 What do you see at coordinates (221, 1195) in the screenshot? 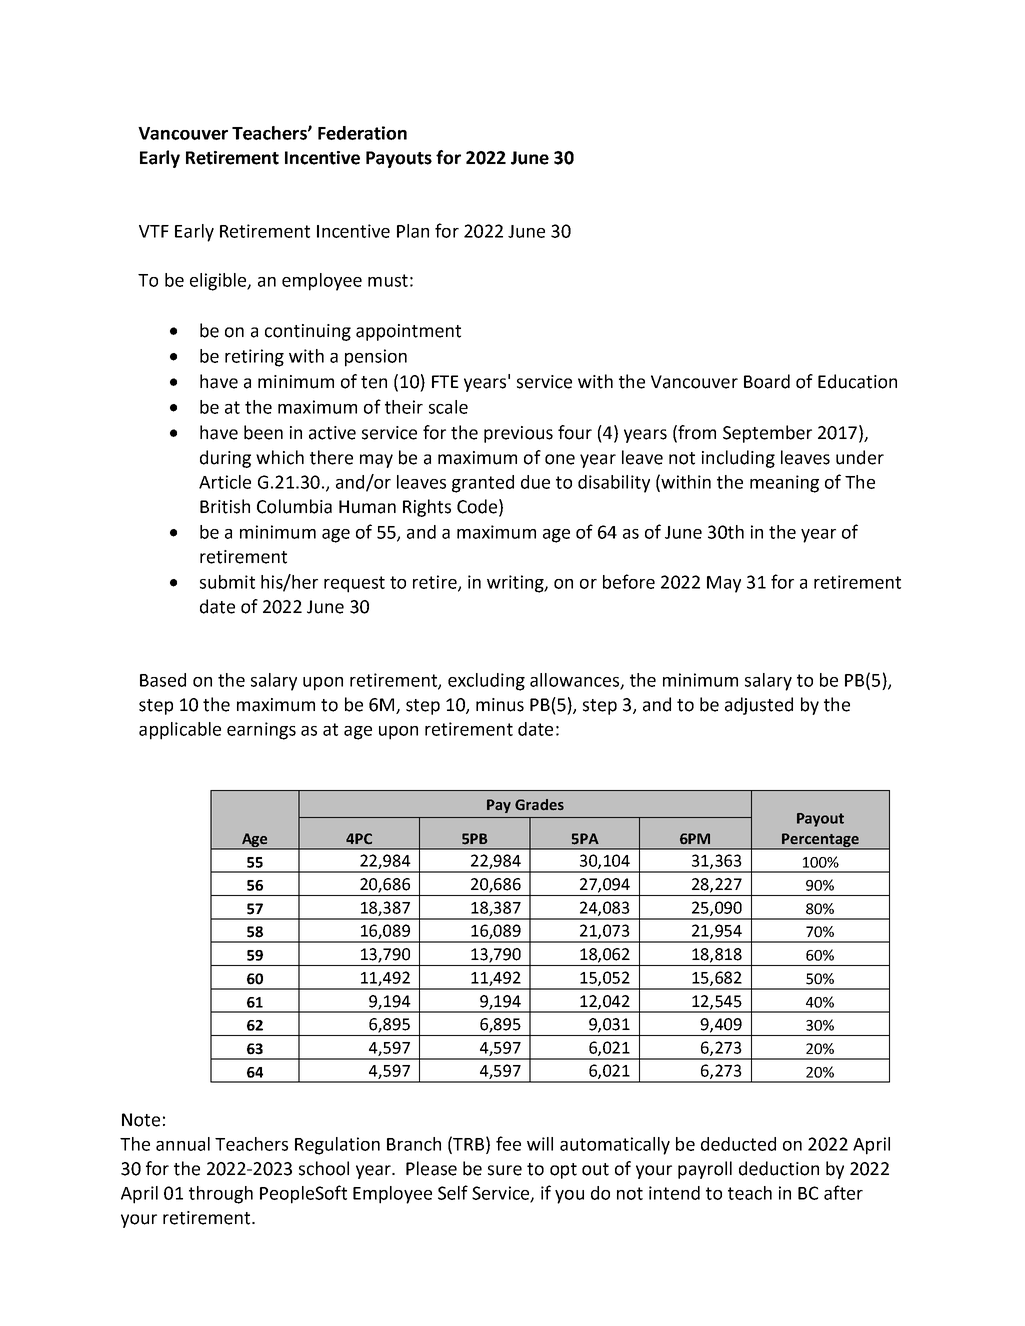
I see `through` at bounding box center [221, 1195].
